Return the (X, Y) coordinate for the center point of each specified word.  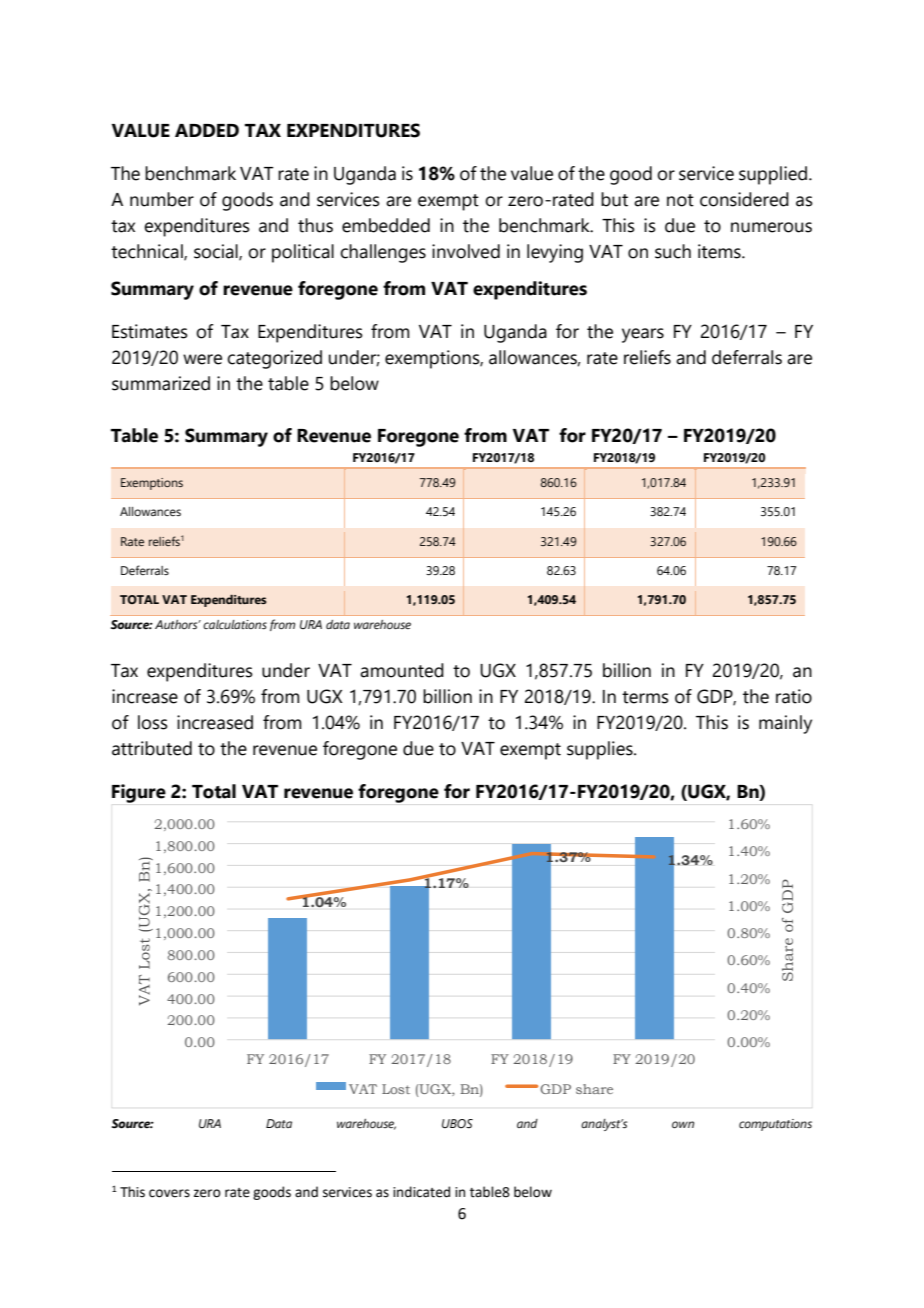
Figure (139, 793)
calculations (235, 624)
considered (744, 199)
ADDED (207, 130)
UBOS (457, 1124)
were (202, 359)
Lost (396, 1089)
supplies (601, 750)
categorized (274, 359)
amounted (402, 670)
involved (466, 251)
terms (645, 697)
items (720, 251)
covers (169, 1193)
